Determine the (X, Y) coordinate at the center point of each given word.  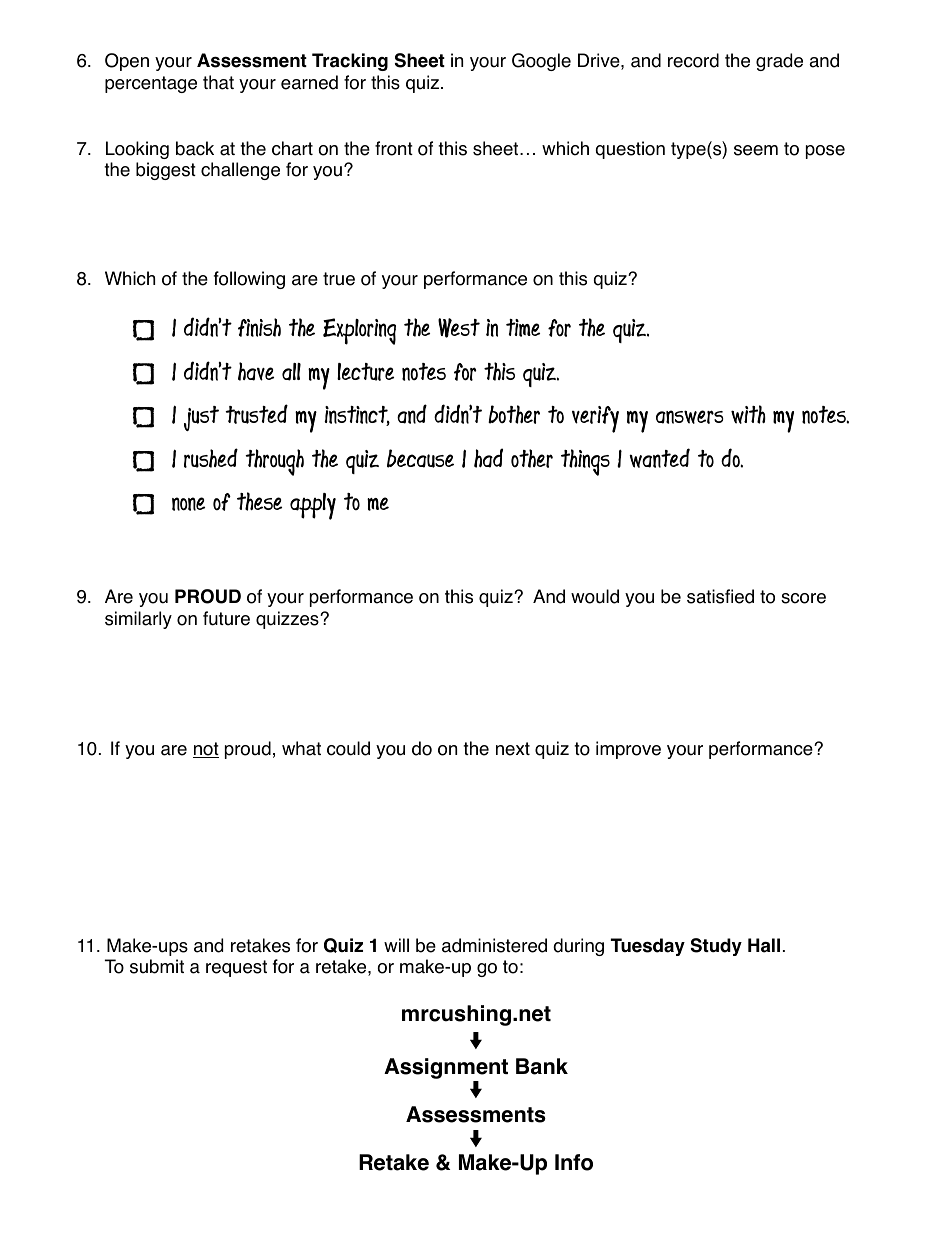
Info (574, 1162)
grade (779, 62)
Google (541, 62)
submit (157, 966)
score (803, 598)
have (256, 371)
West (459, 328)
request (236, 968)
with (748, 414)
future (226, 618)
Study (716, 947)
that (218, 82)
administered (494, 945)
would (595, 596)
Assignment (446, 1070)
